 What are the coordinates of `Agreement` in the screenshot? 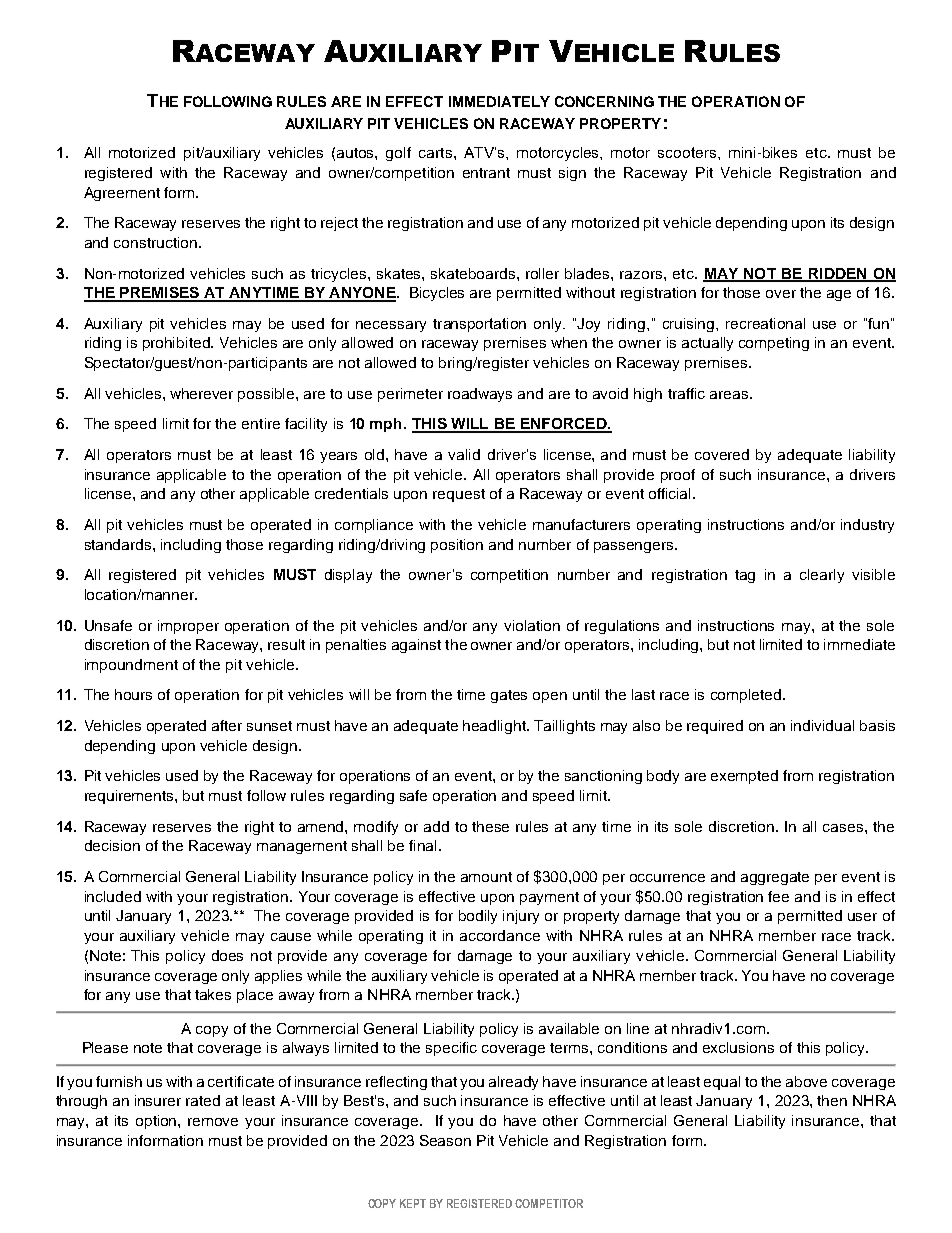 It's located at (122, 194).
